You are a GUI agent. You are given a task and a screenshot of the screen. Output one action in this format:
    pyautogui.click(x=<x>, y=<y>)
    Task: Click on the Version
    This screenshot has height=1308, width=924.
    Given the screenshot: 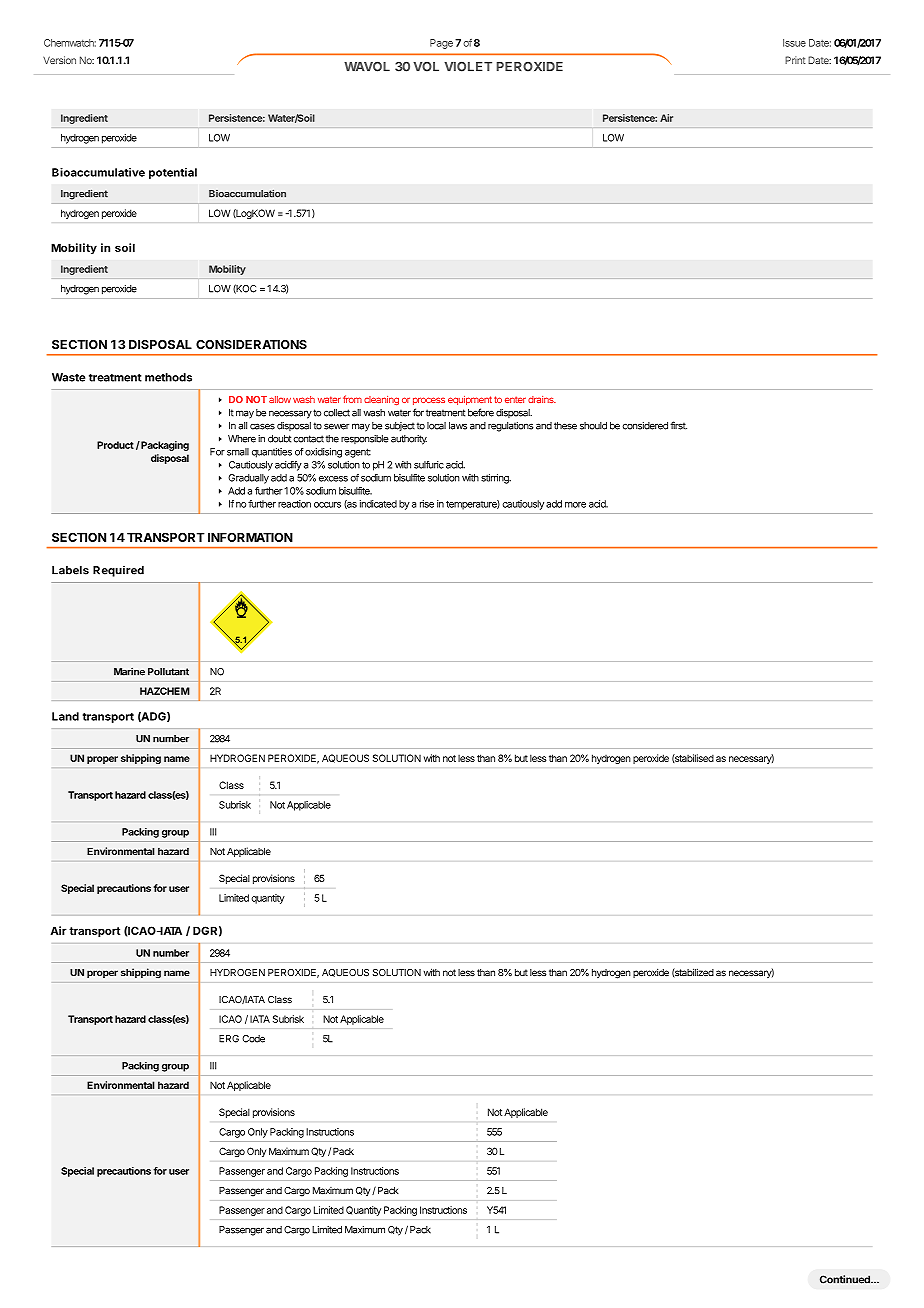 What is the action you would take?
    pyautogui.click(x=59, y=60)
